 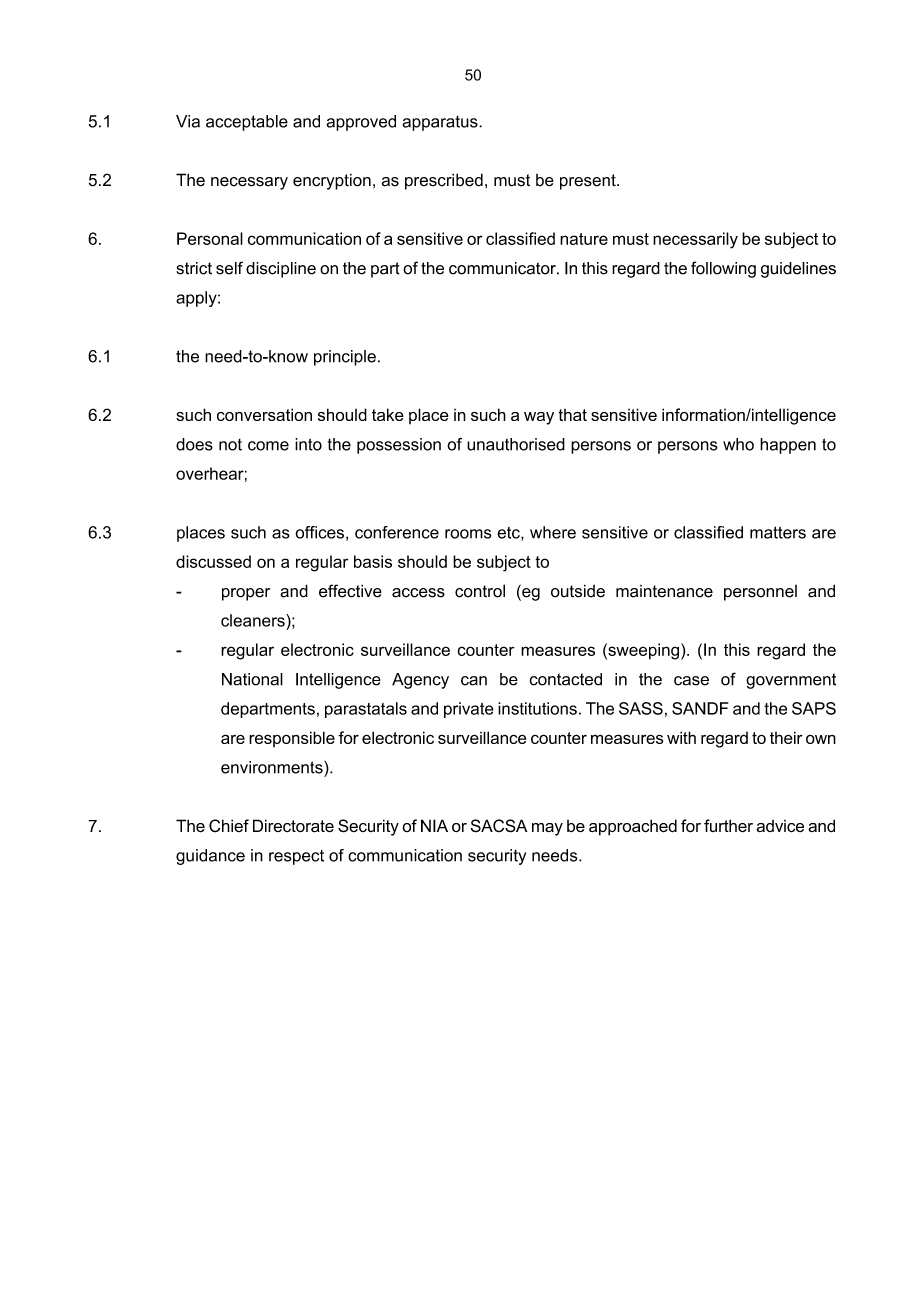 What do you see at coordinates (509, 534) in the image?
I see `etc` at bounding box center [509, 534].
